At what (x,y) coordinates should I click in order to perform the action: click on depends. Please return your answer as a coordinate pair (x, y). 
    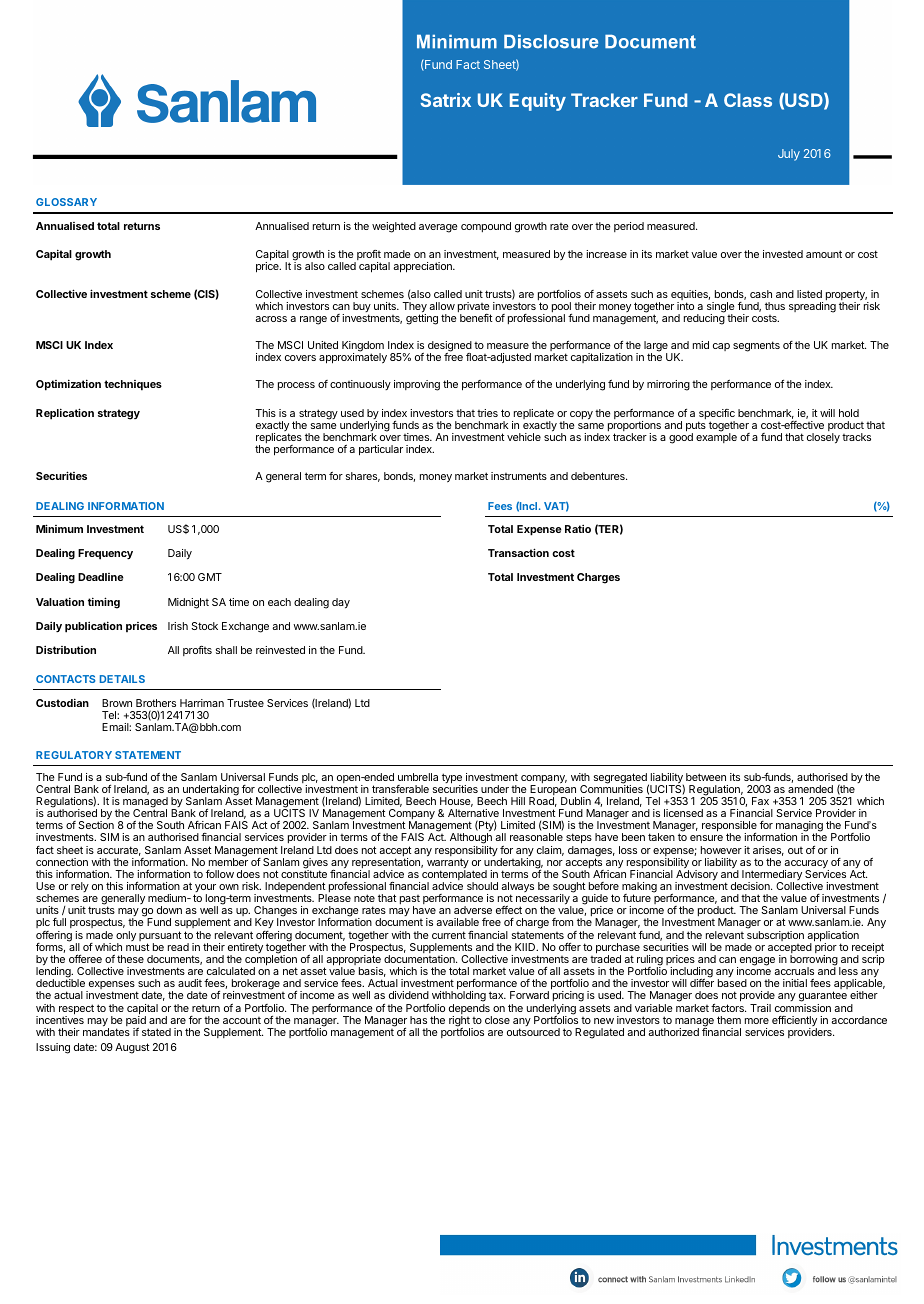
    Looking at the image, I should click on (470, 1010).
